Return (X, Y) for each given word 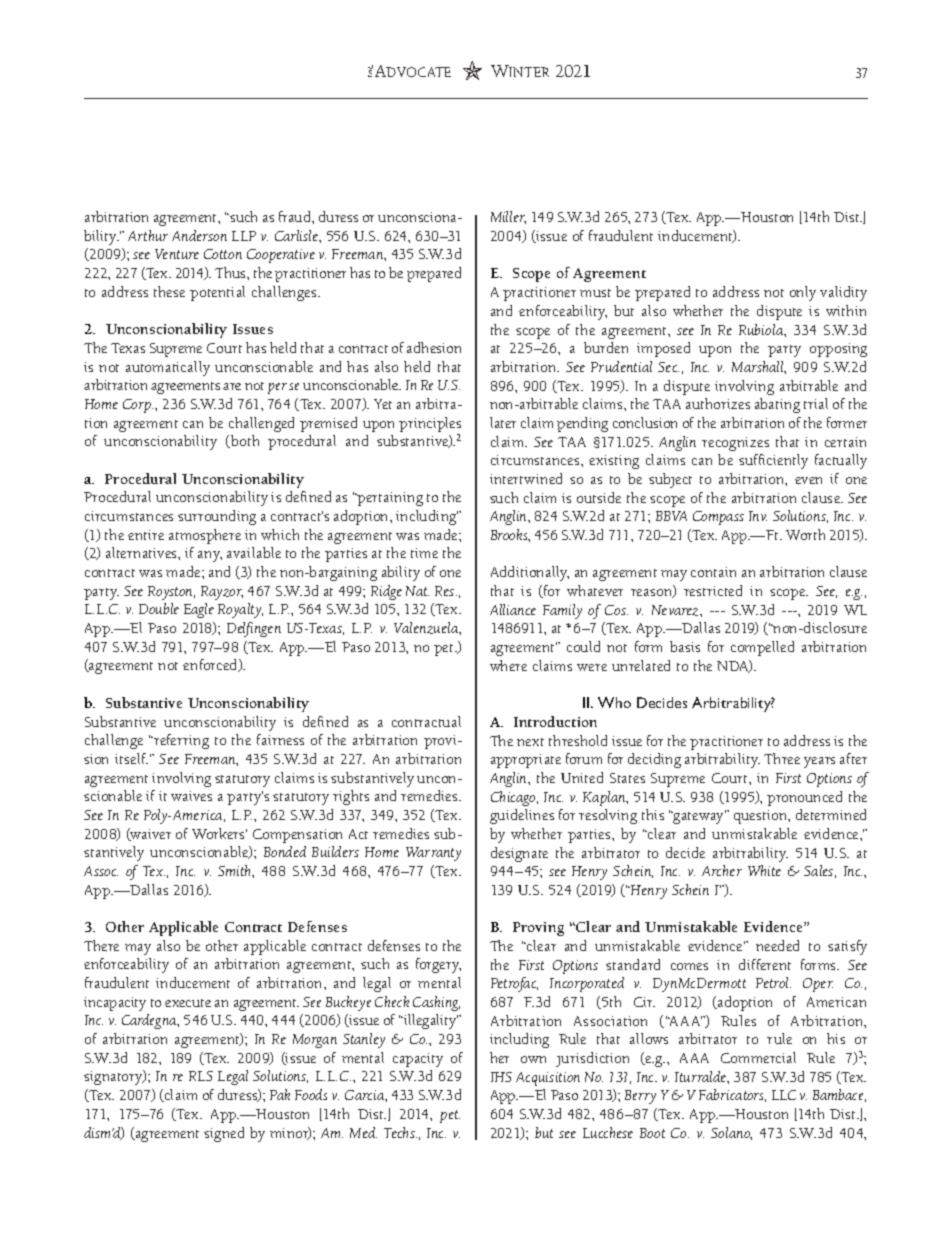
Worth (805, 534)
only (803, 293)
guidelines (522, 816)
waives (191, 796)
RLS (201, 1076)
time (424, 553)
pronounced (804, 798)
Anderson (199, 235)
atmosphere (205, 536)
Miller (508, 217)
